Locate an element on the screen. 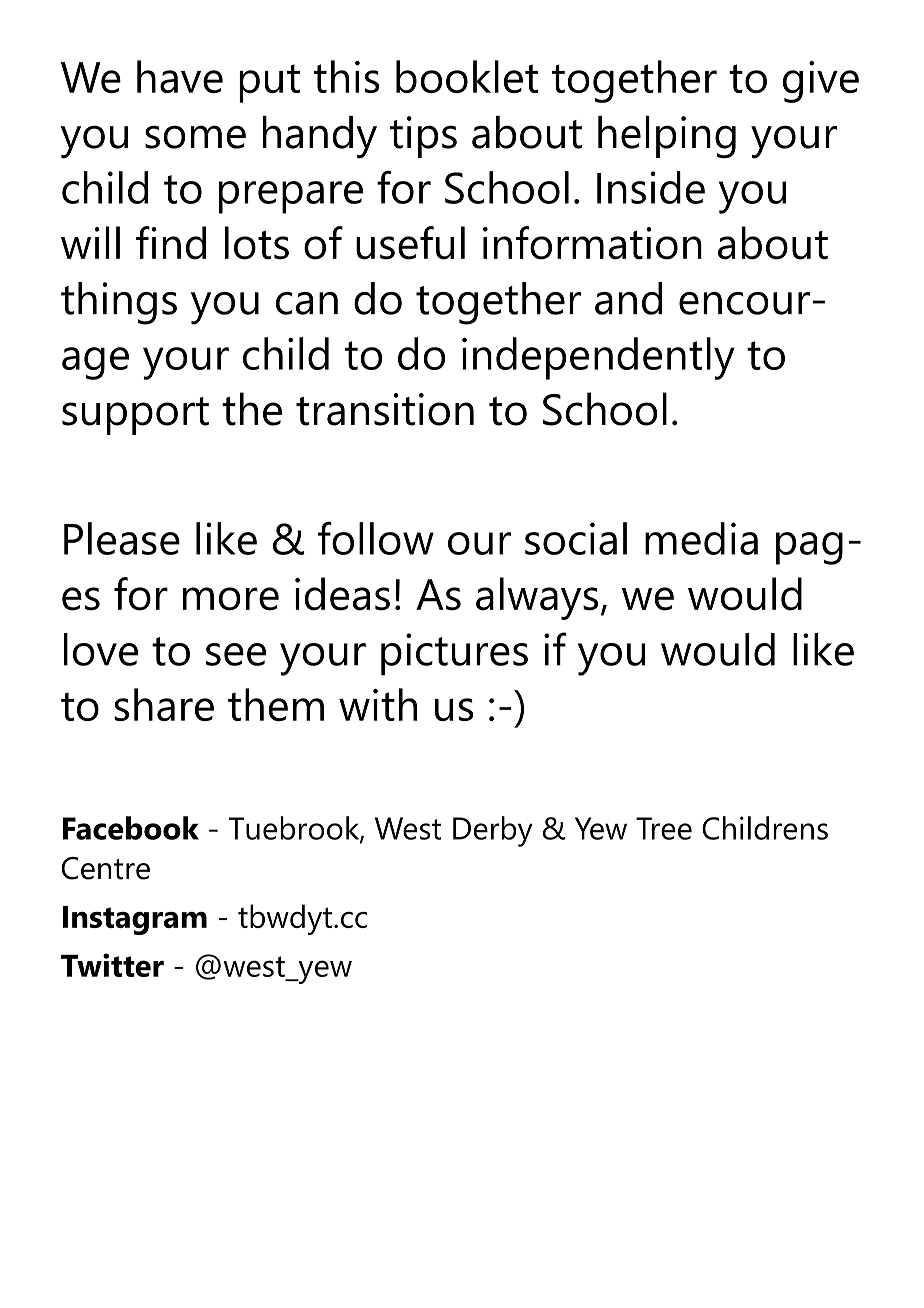 Image resolution: width=924 pixels, height=1308 pixels. see is located at coordinates (236, 654).
